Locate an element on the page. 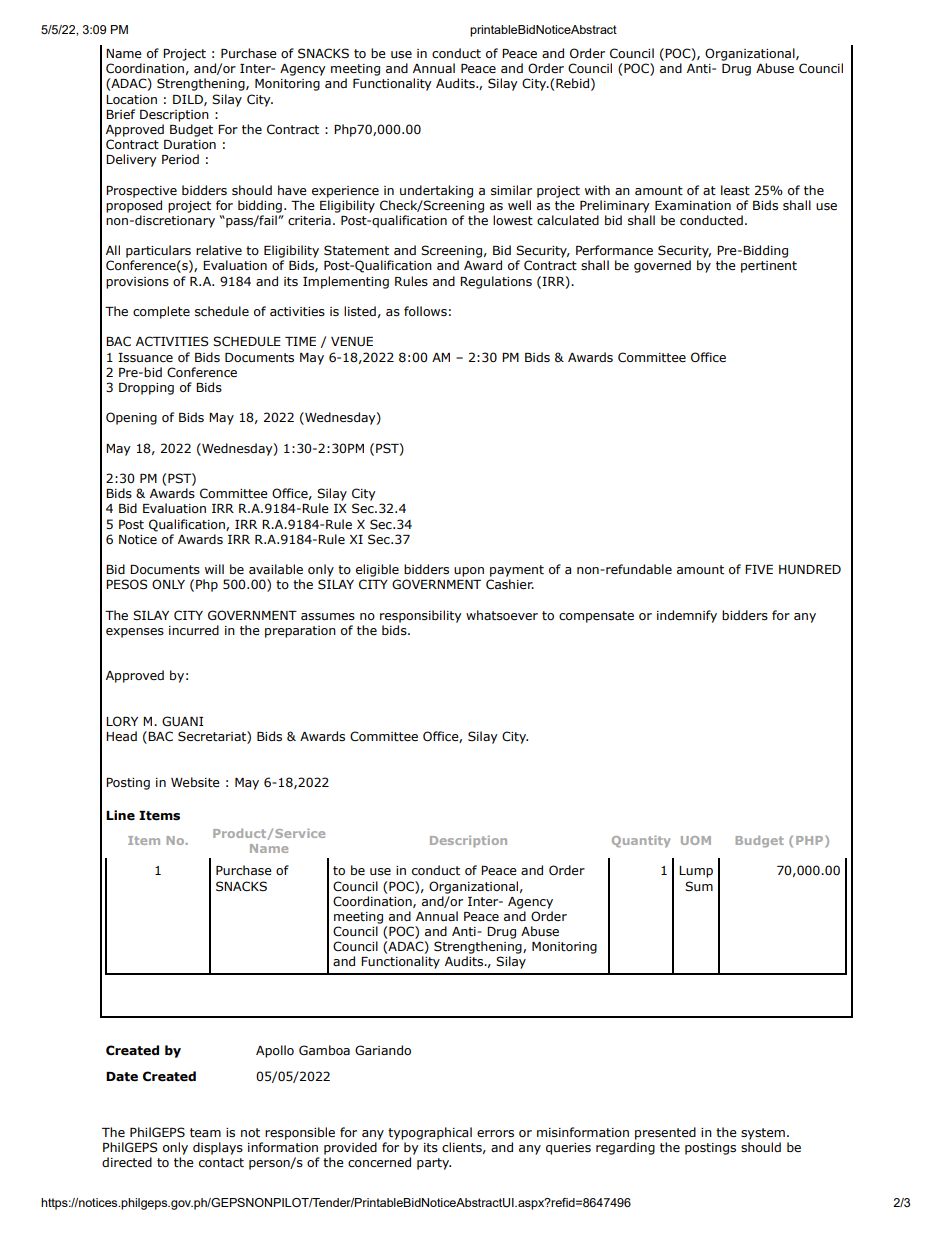 The width and height of the page is (952, 1233). Lump is located at coordinates (696, 872).
